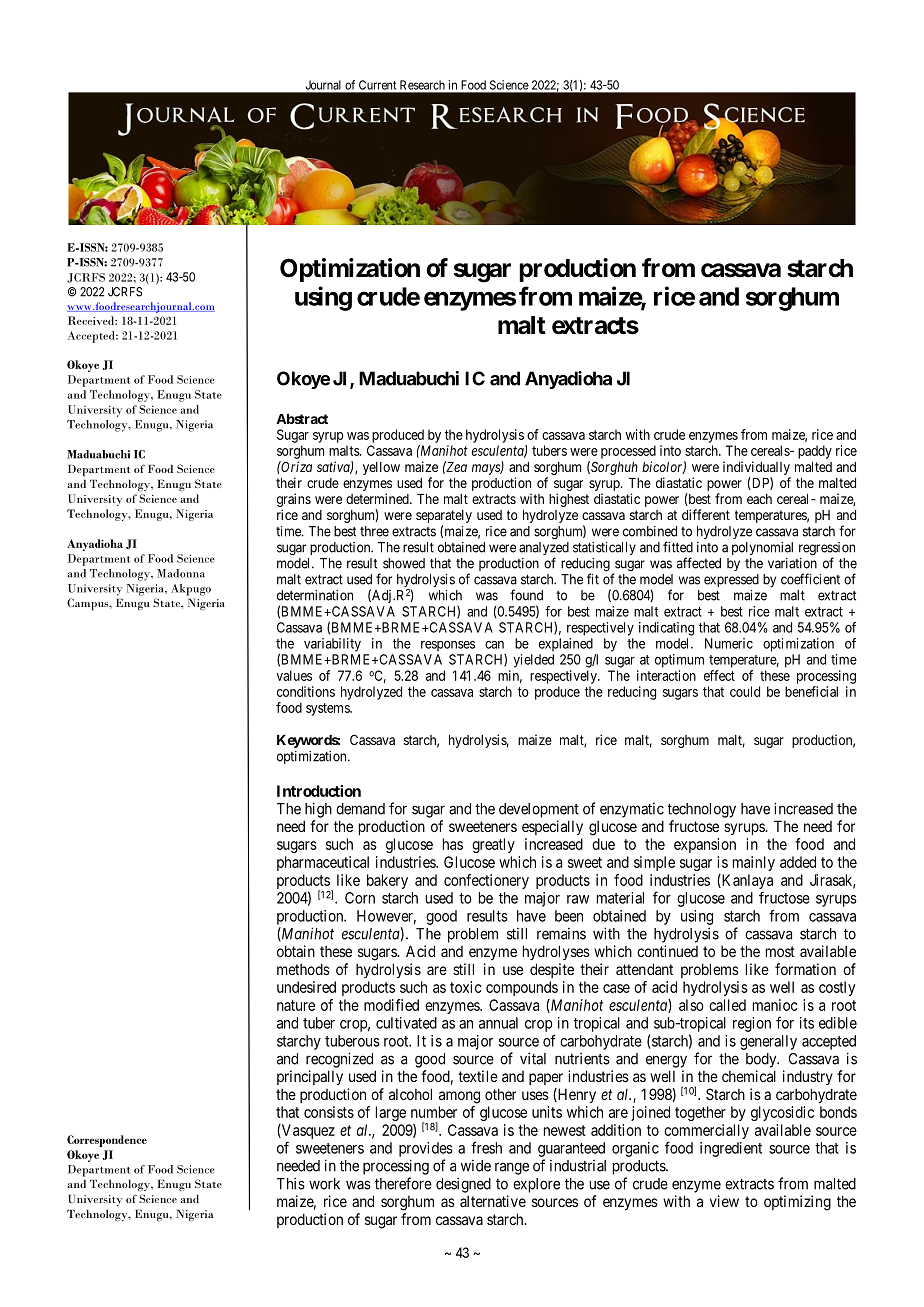 This image has width=924, height=1307. I want to click on This, so click(291, 1183).
